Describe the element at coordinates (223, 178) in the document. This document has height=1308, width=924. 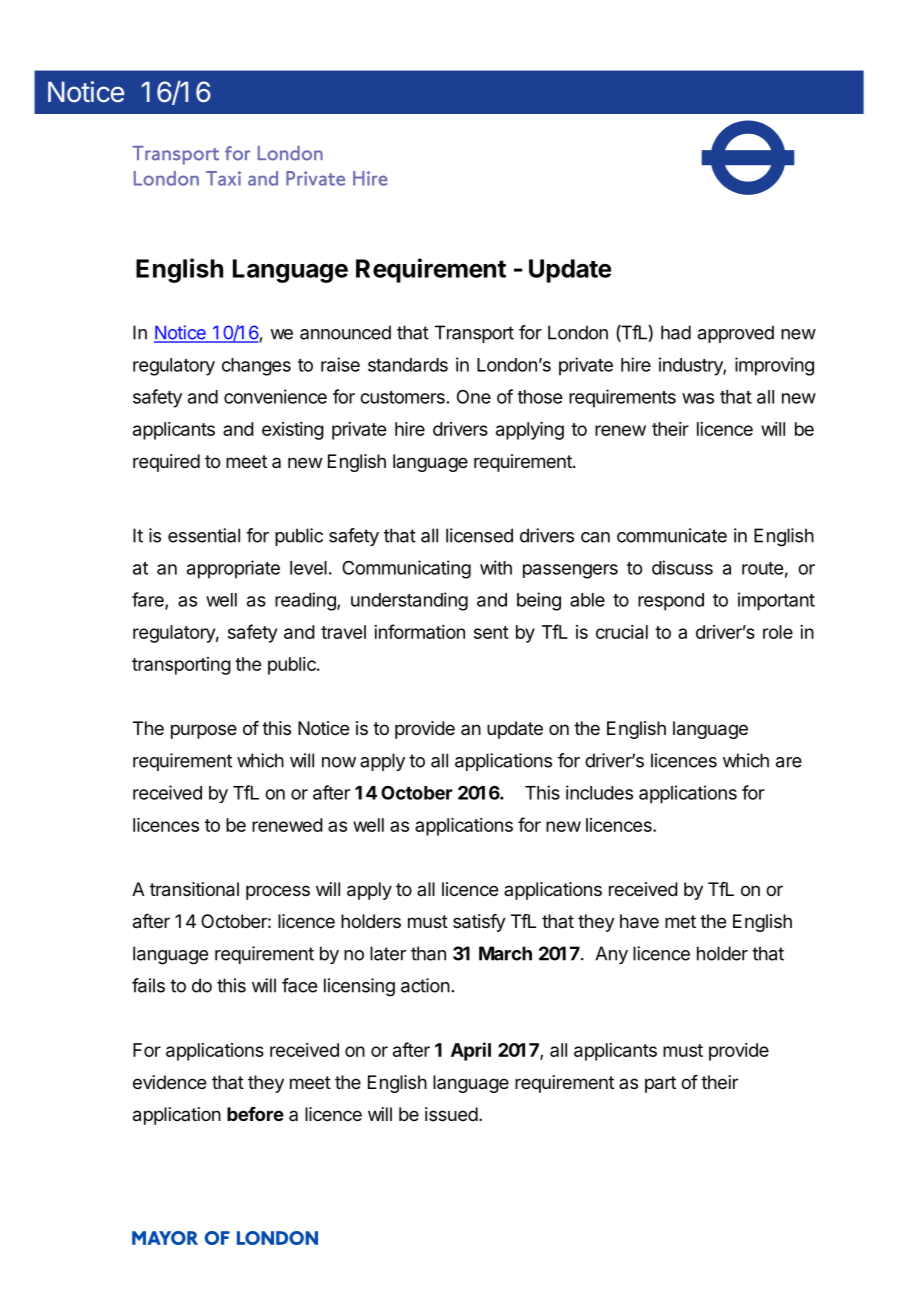
I see `Taxi` at that location.
